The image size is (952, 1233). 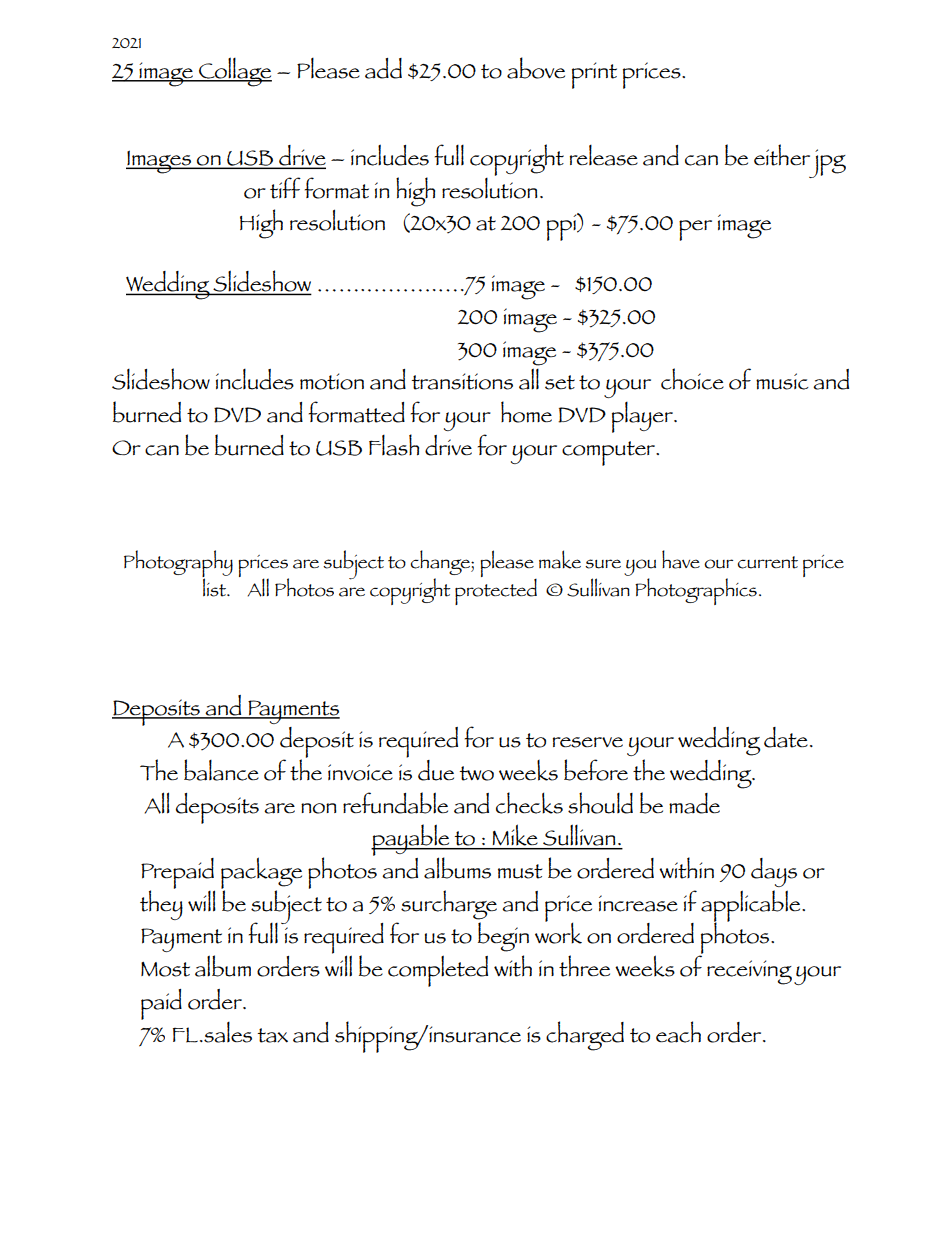 I want to click on current, so click(x=767, y=562).
